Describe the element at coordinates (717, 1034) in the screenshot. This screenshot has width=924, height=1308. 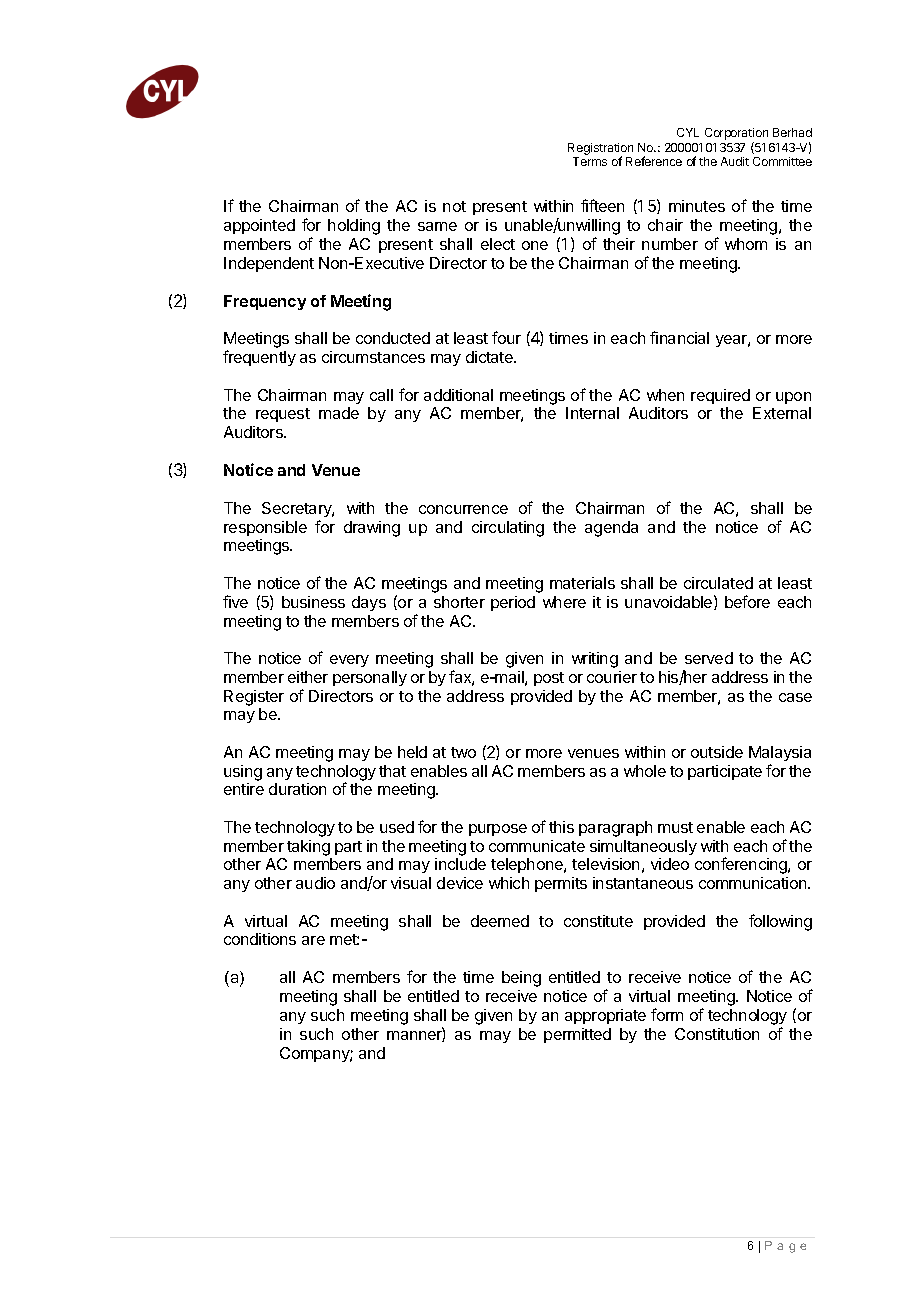
I see `Constitution` at that location.
